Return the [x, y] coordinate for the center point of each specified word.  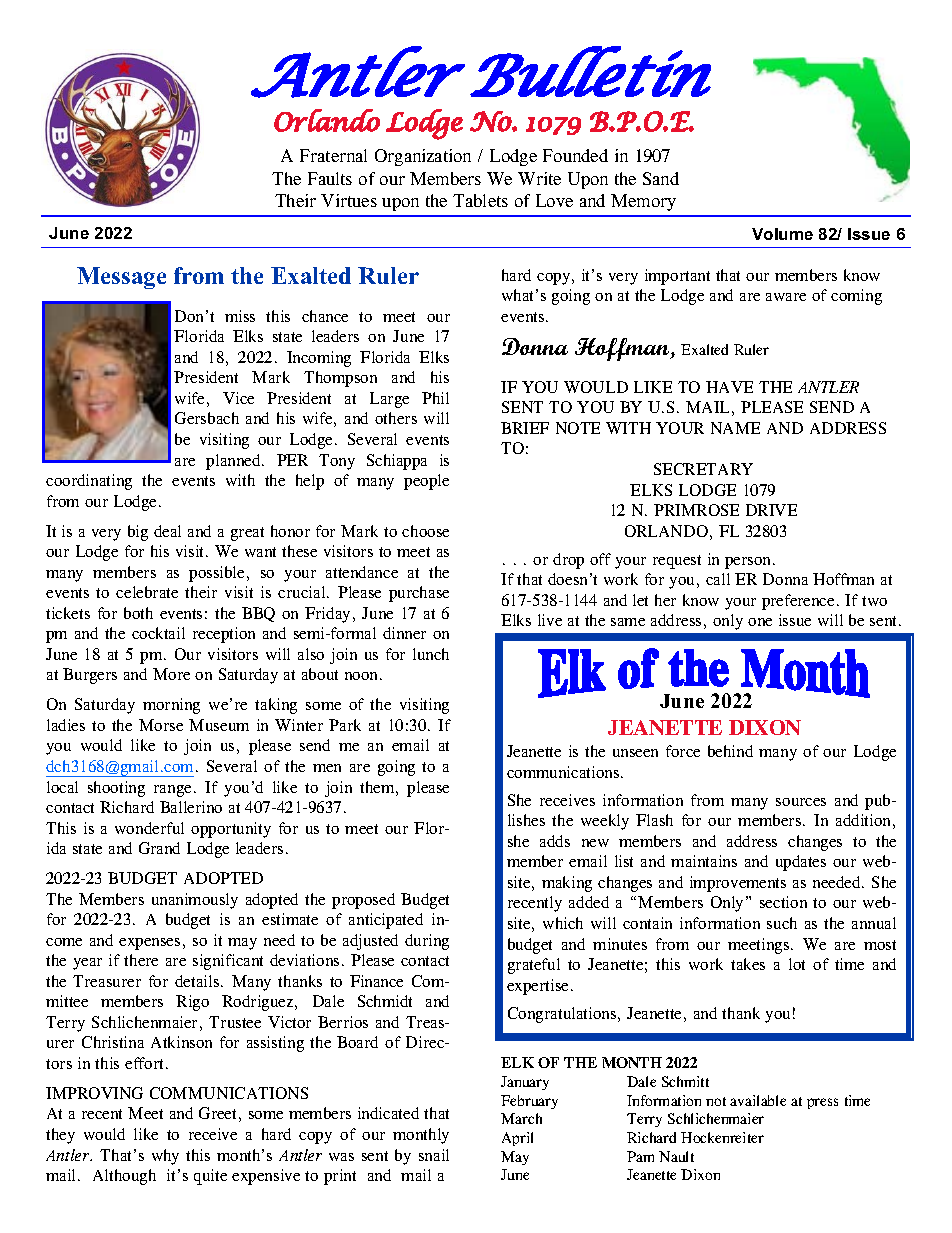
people [426, 482]
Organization [423, 157]
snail [434, 1155]
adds [555, 841]
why [165, 1157]
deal [167, 531]
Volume [782, 234]
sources [801, 802]
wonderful [149, 828]
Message [121, 278]
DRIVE [771, 510]
